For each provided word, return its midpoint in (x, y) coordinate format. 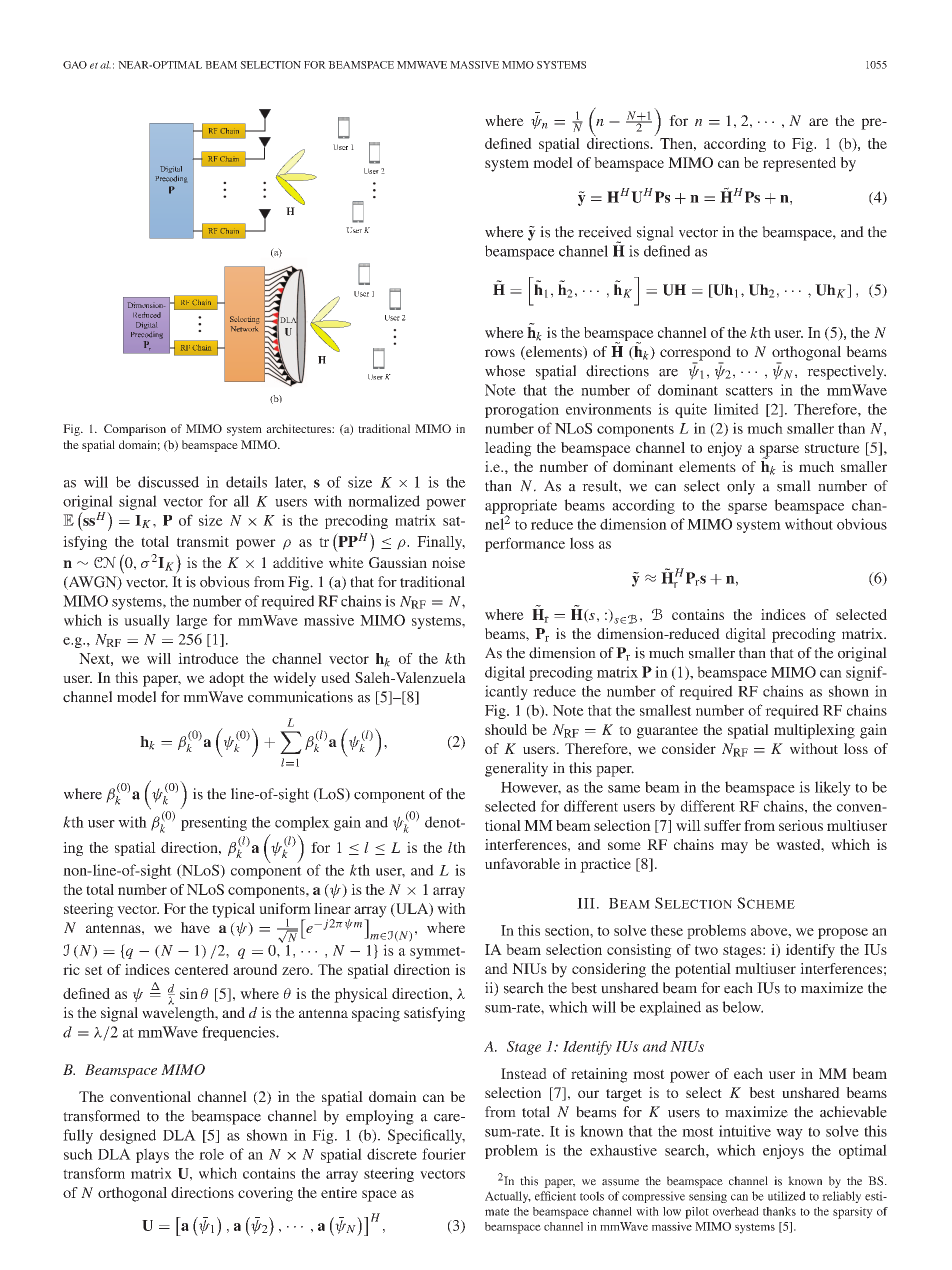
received (605, 232)
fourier (444, 1154)
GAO (75, 65)
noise (448, 562)
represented (799, 164)
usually (147, 621)
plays (152, 1155)
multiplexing (814, 731)
